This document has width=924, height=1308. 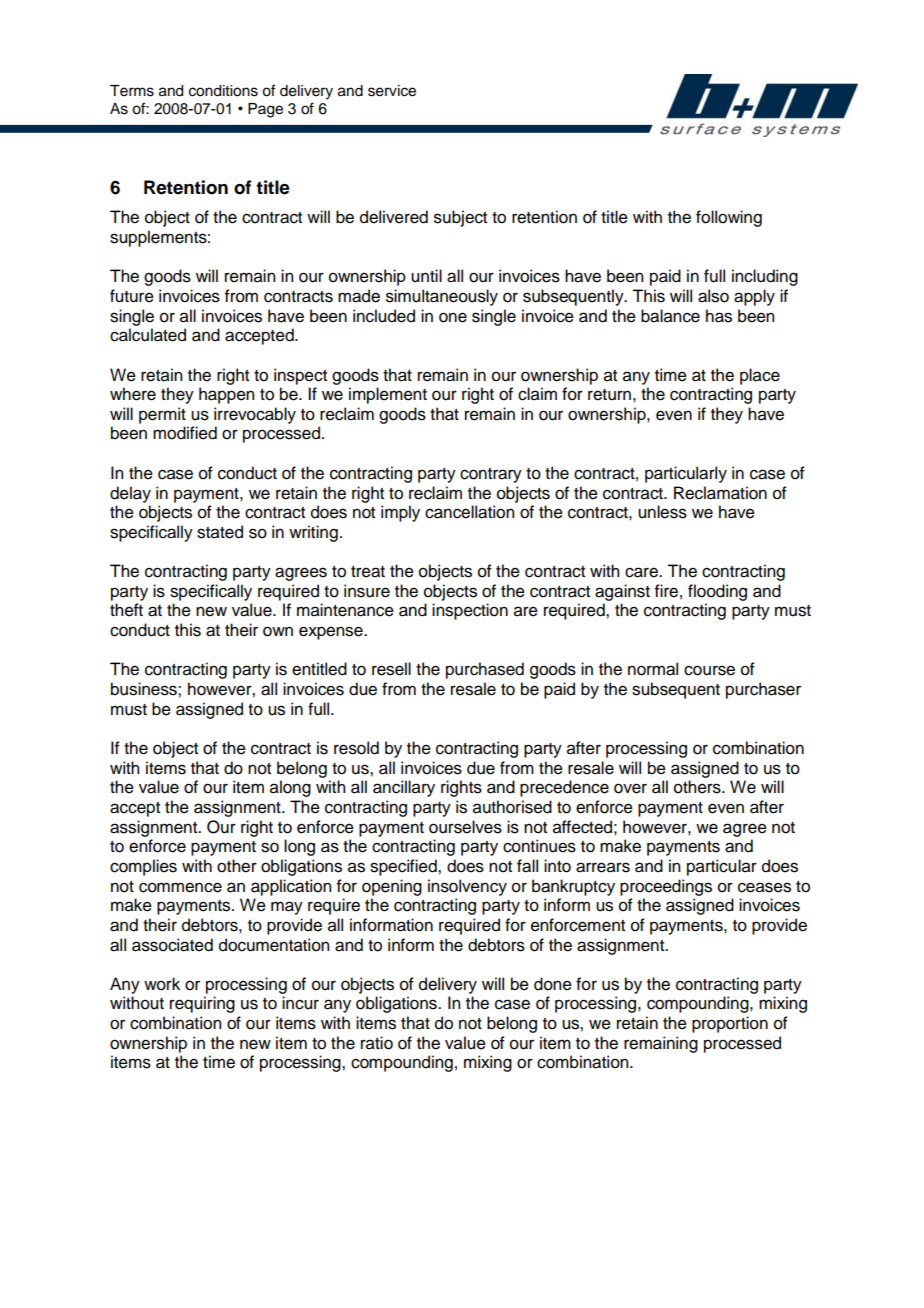 What do you see at coordinates (666, 591) in the document?
I see `fire` at bounding box center [666, 591].
